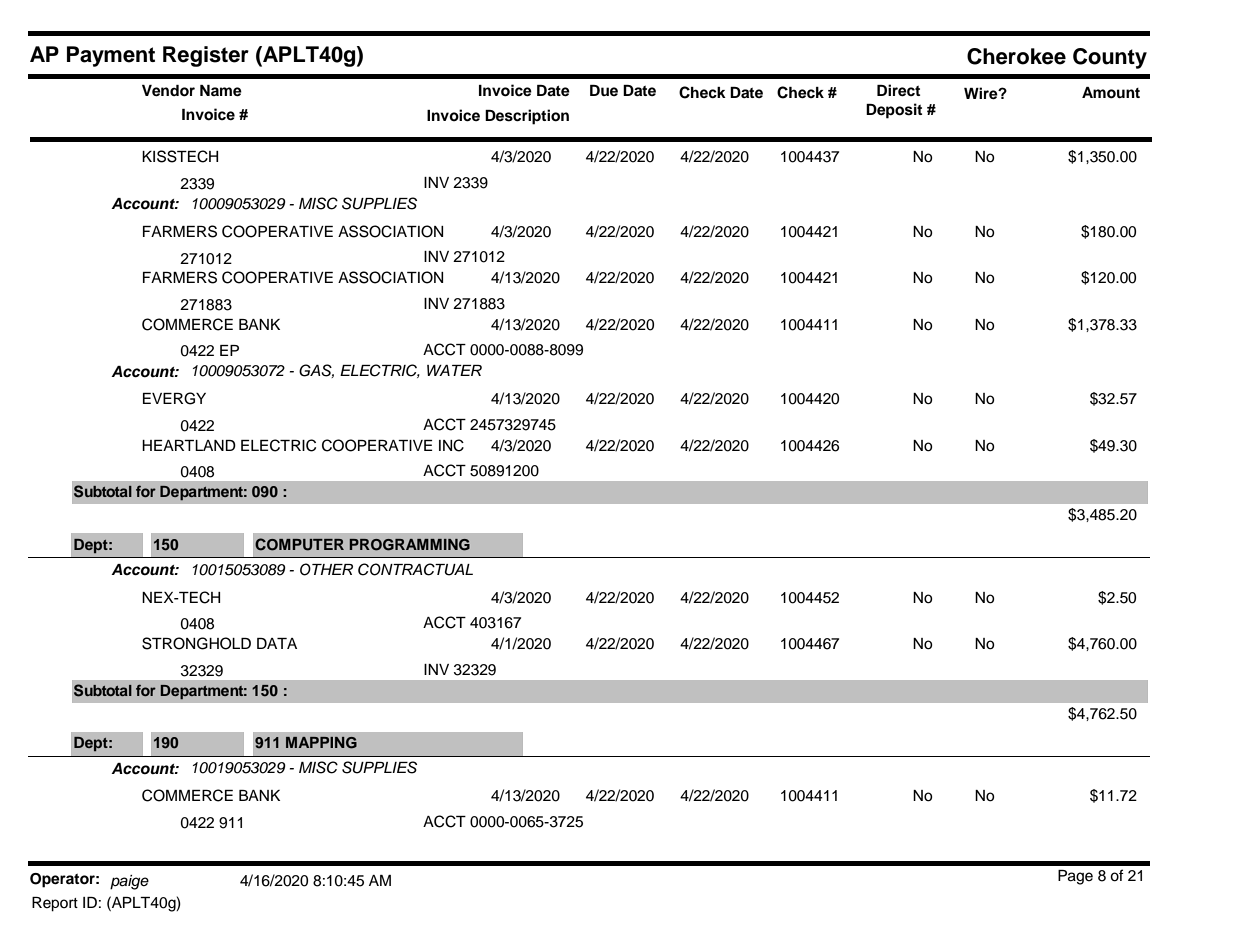 Image resolution: width=1233 pixels, height=952 pixels. What do you see at coordinates (451, 445) in the screenshot?
I see `INC` at bounding box center [451, 445].
